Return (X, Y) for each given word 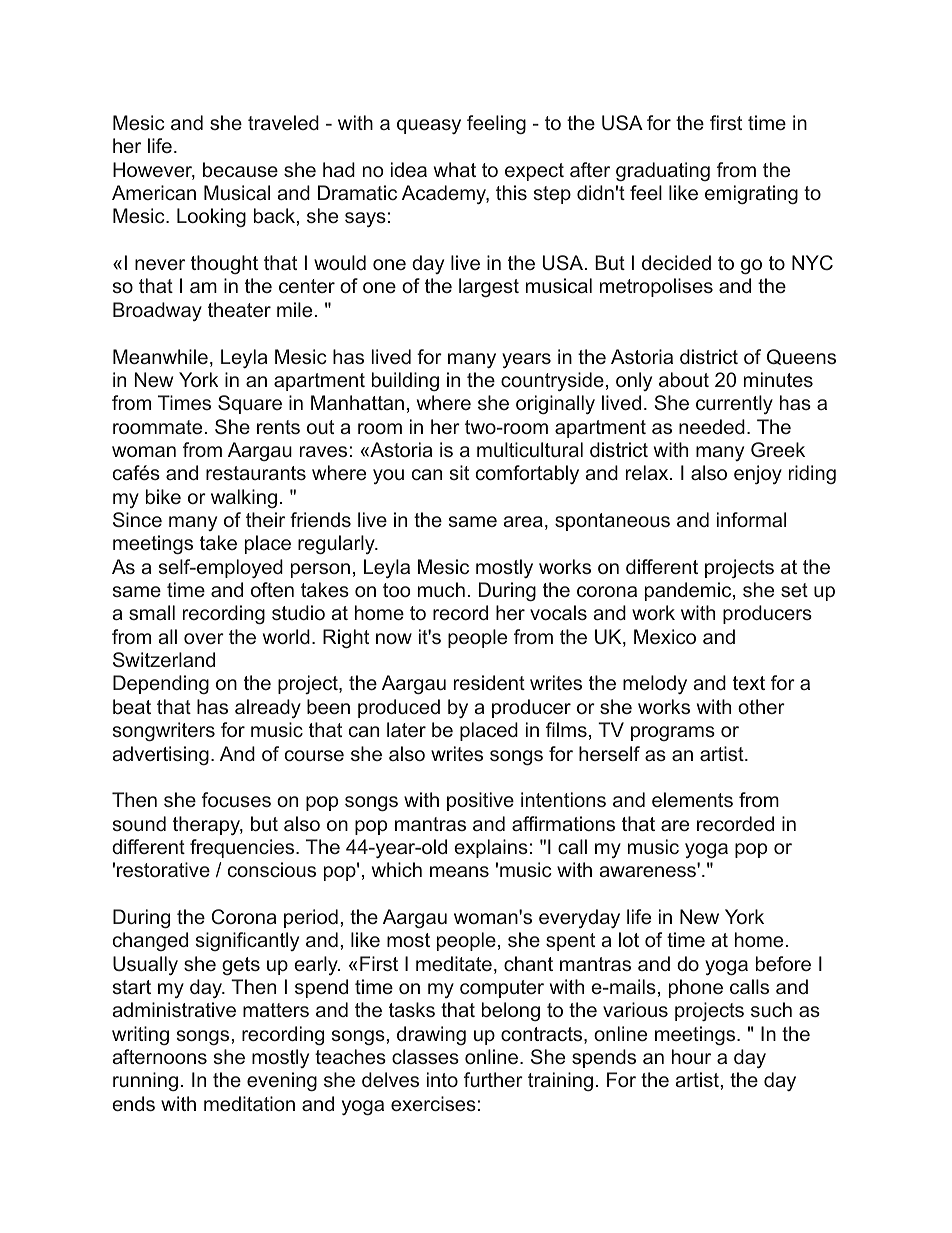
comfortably (527, 474)
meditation (249, 1103)
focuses (236, 799)
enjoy (758, 474)
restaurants (256, 473)
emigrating (751, 195)
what (455, 169)
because (240, 169)
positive (480, 801)
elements (692, 799)
